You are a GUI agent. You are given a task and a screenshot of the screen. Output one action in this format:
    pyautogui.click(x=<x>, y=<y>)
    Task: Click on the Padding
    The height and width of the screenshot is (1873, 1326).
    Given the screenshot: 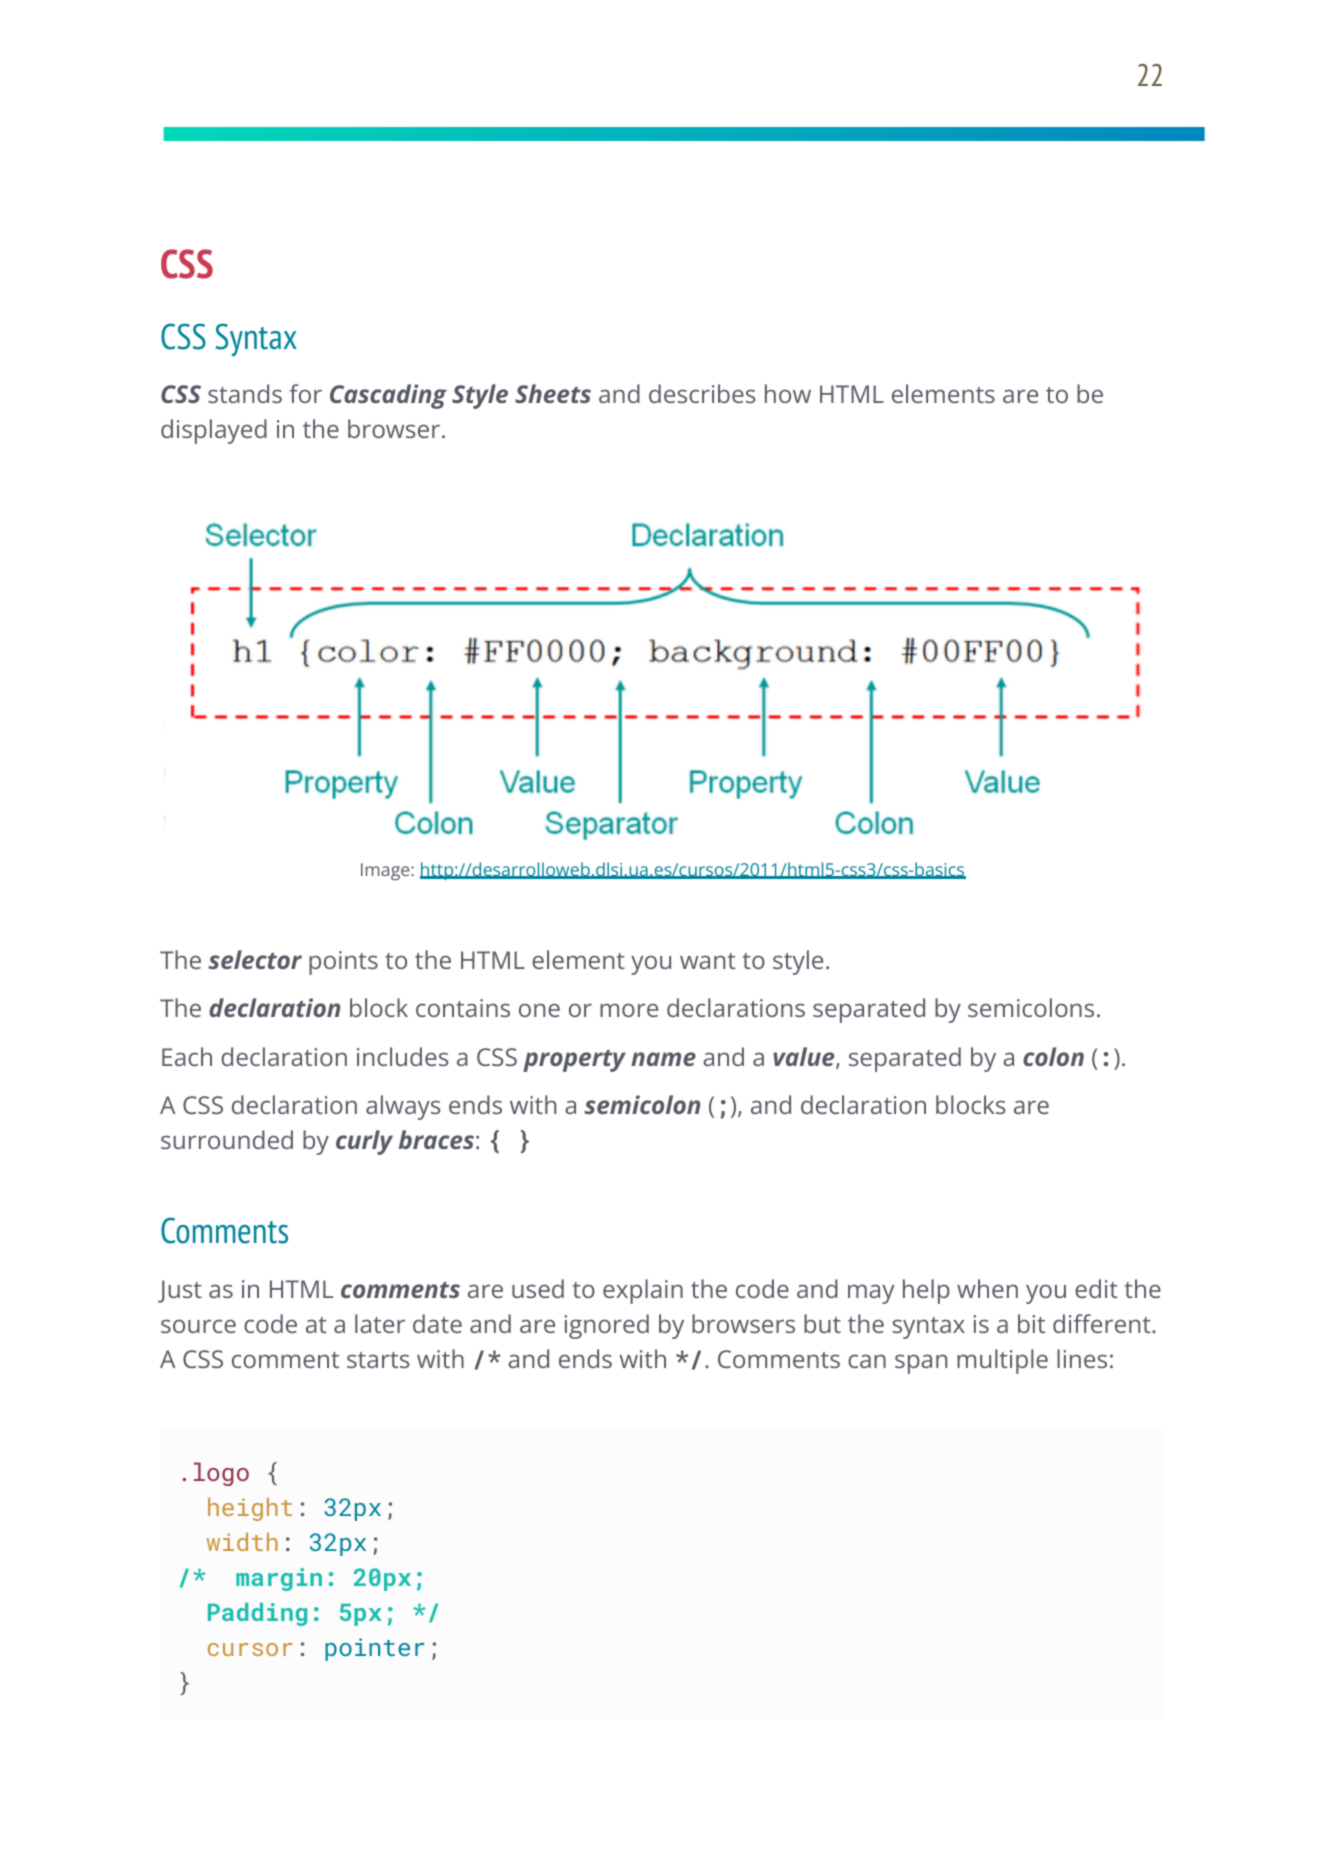 What is the action you would take?
    pyautogui.click(x=257, y=1614)
